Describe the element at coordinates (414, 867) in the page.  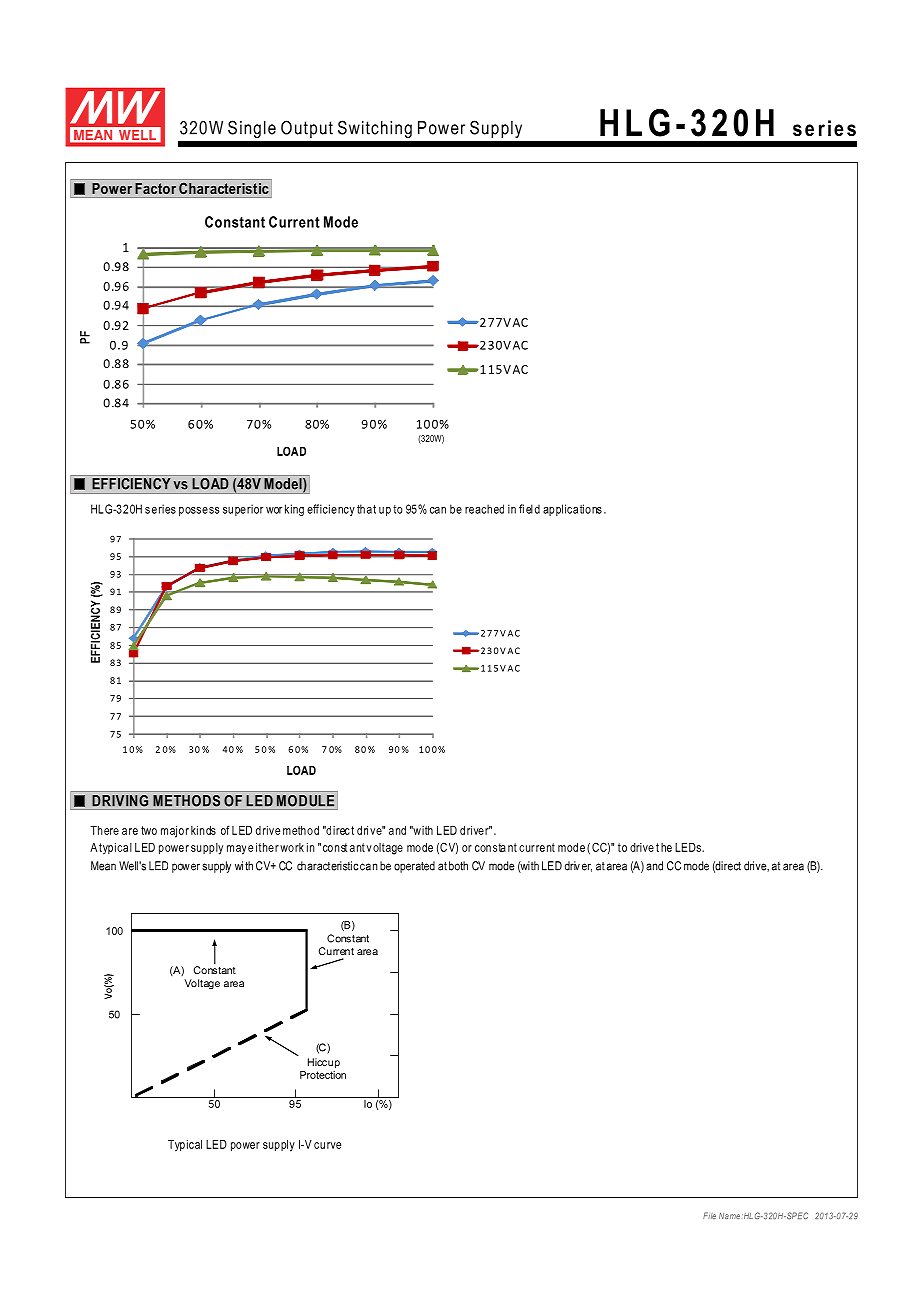
I see `operated` at that location.
